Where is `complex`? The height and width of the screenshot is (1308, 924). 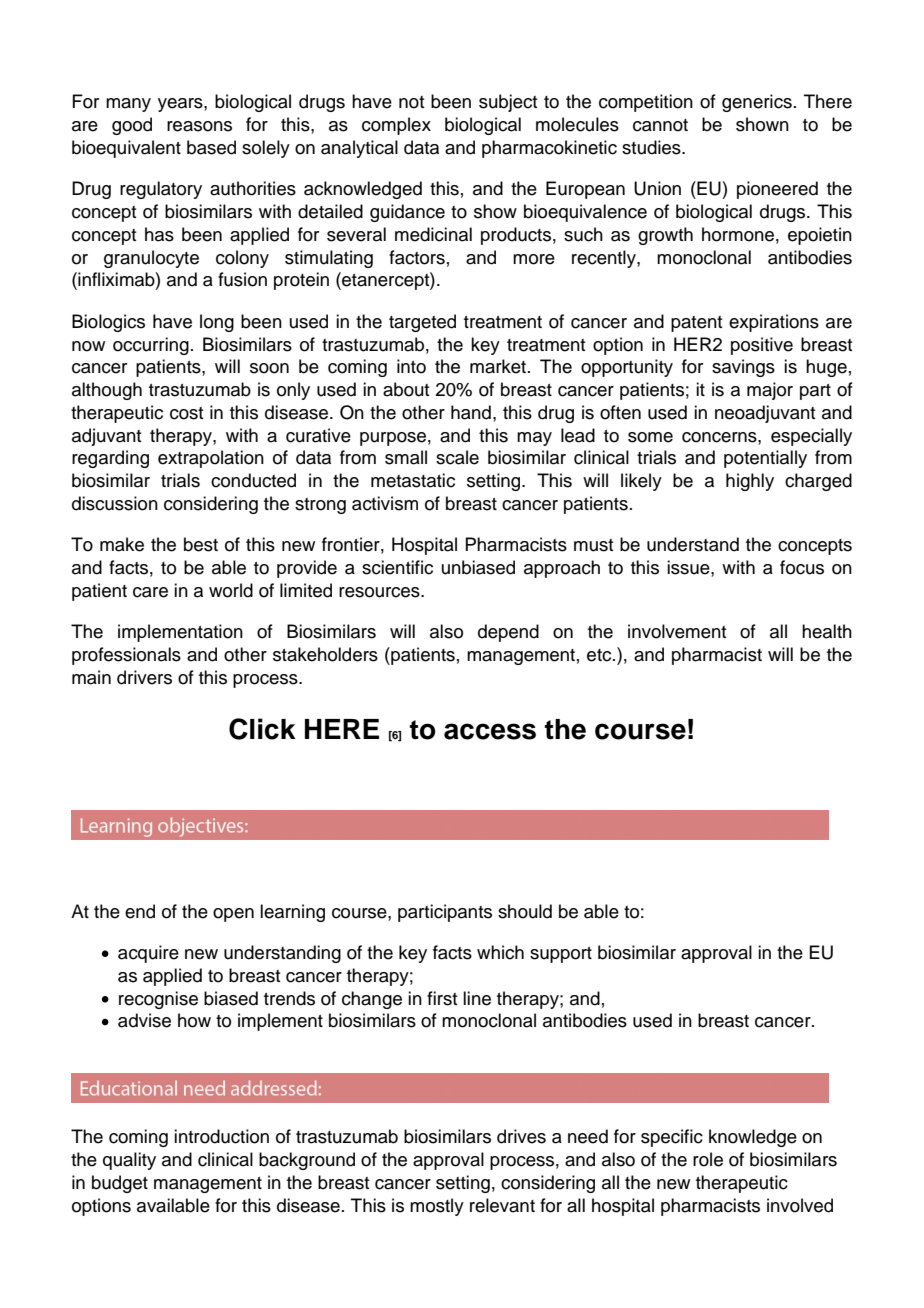 complex is located at coordinates (396, 126).
